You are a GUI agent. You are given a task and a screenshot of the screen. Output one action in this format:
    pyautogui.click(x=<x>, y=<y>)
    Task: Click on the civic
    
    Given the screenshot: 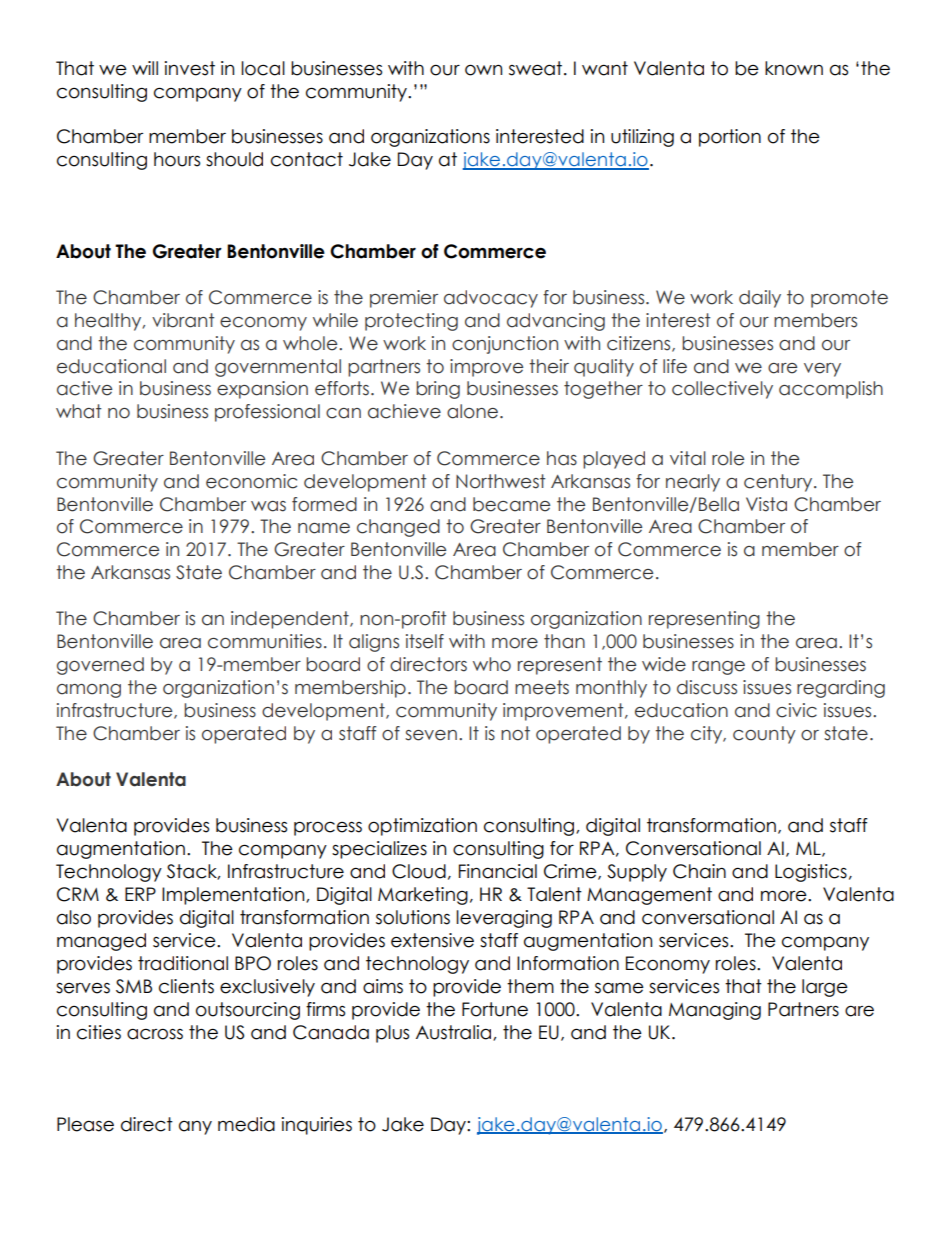 What is the action you would take?
    pyautogui.click(x=796, y=710)
